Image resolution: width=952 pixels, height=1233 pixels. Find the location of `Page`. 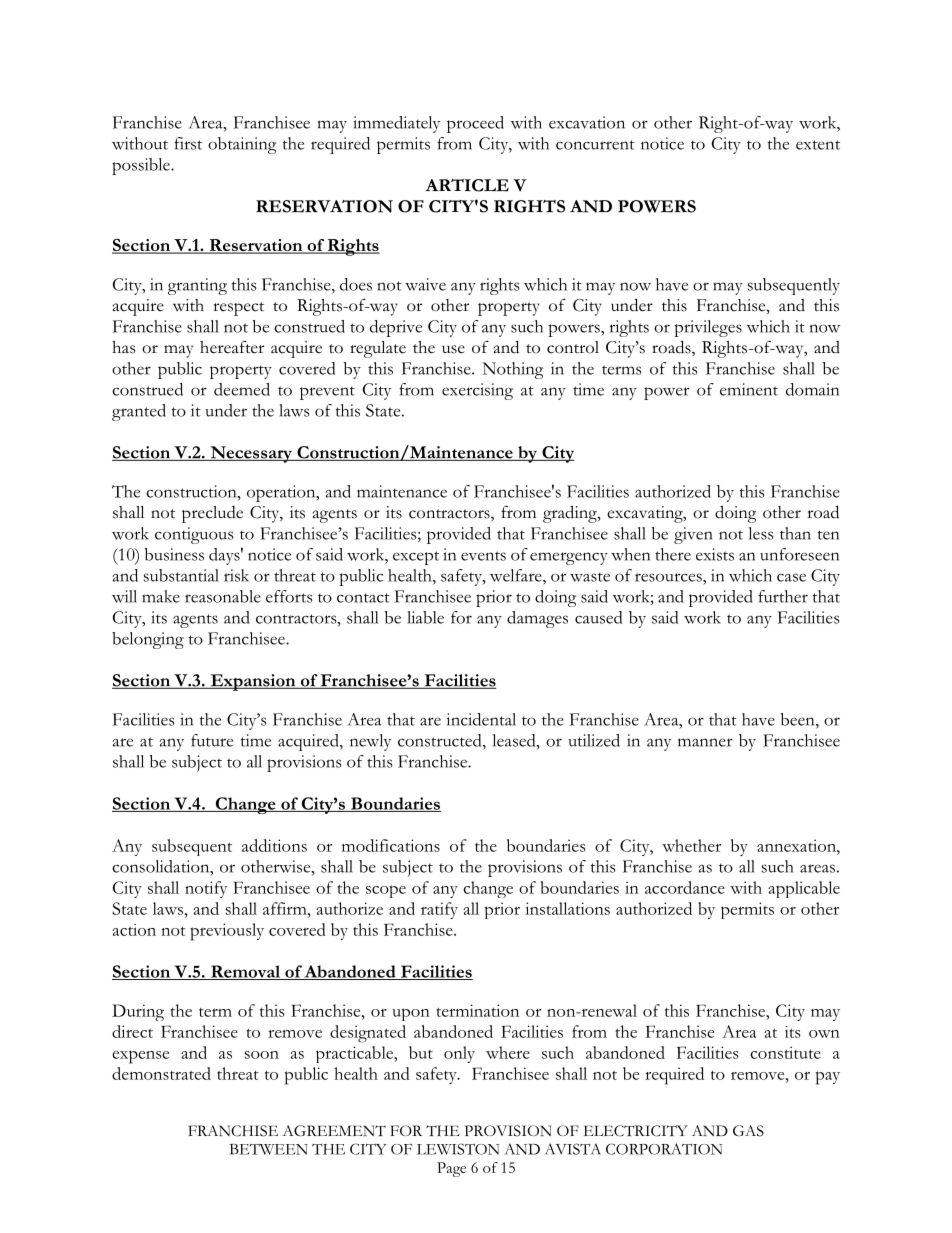

Page is located at coordinates (451, 1169).
